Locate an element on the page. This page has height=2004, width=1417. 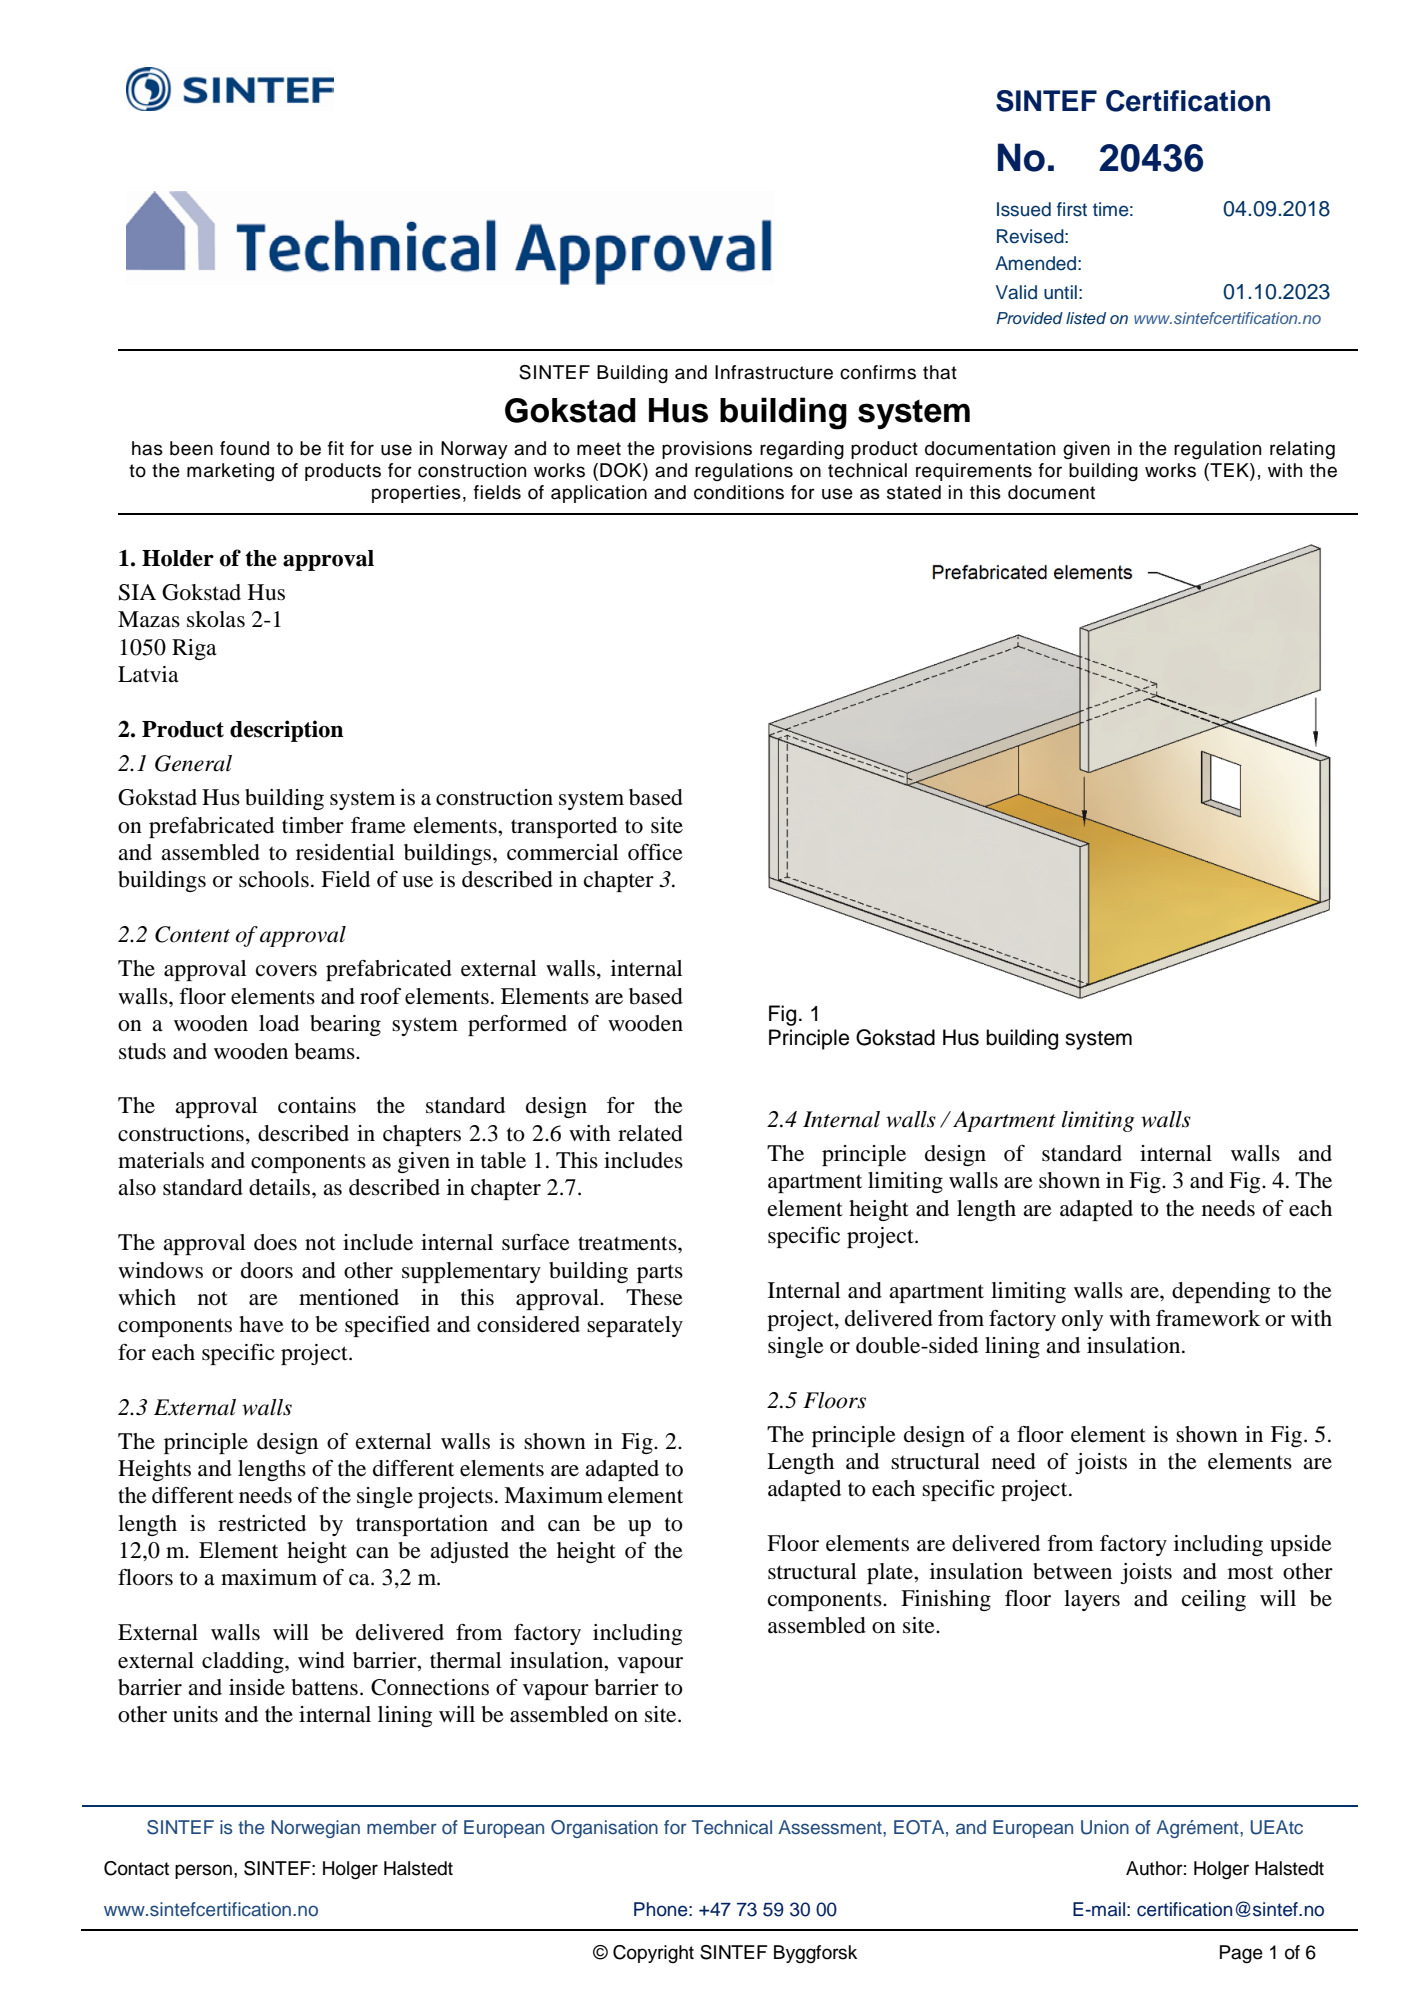
person is located at coordinates (203, 1871).
